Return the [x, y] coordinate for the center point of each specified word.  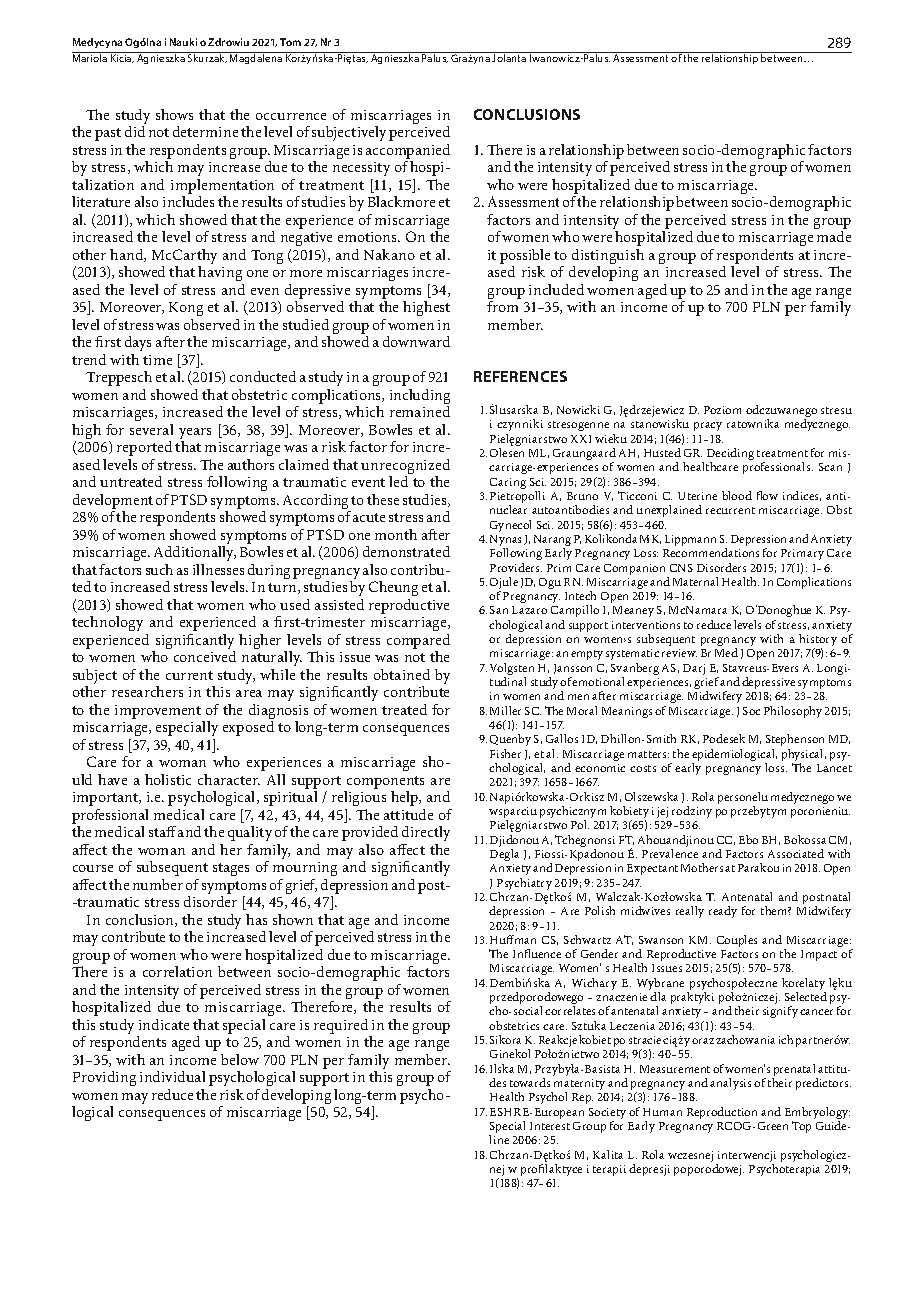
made [834, 236]
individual [172, 1076]
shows [174, 114]
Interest [550, 1126]
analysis [730, 1084]
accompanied [408, 151]
